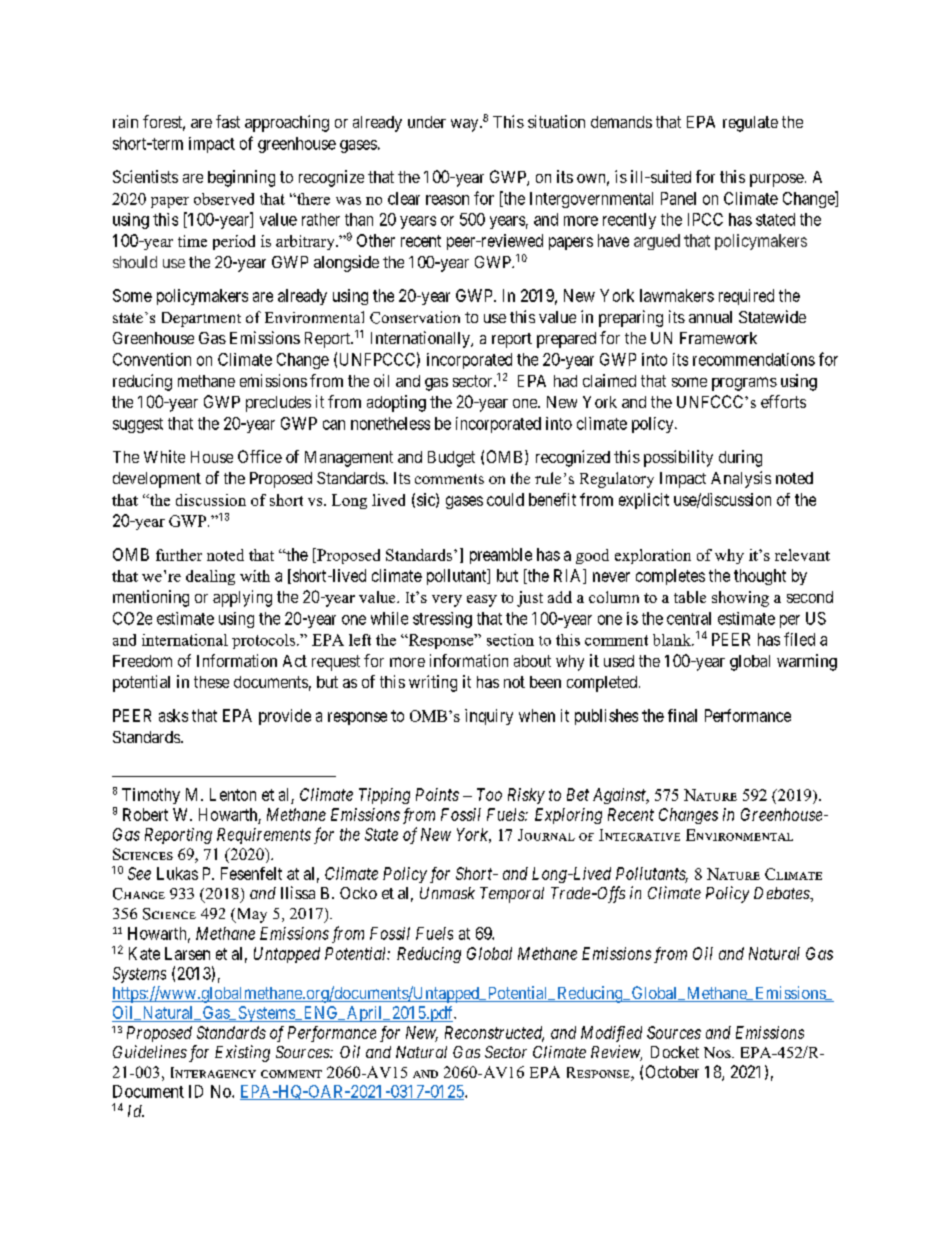  What do you see at coordinates (494, 1033) in the screenshot?
I see `Reconstructed` at bounding box center [494, 1033].
